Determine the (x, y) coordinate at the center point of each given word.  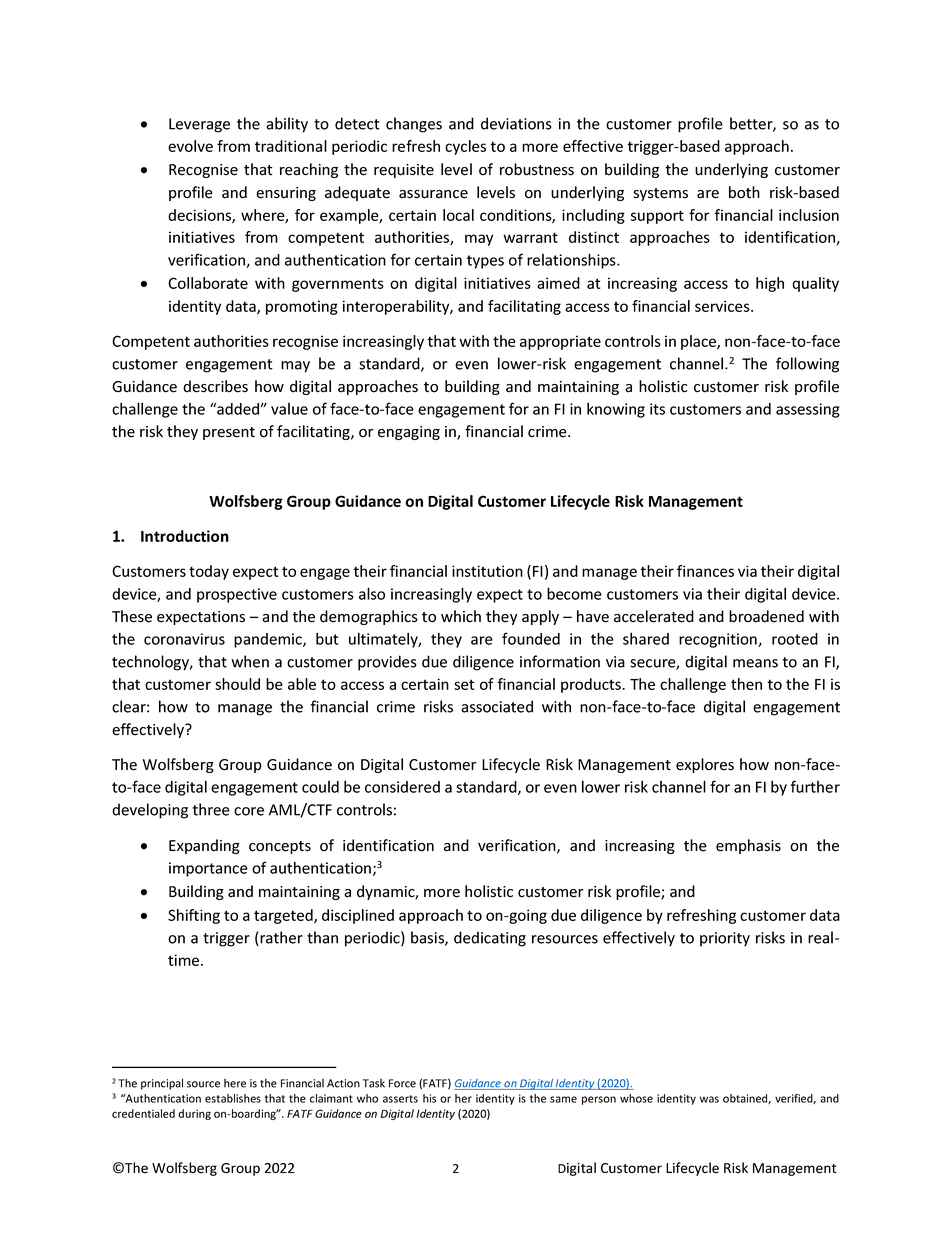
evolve (190, 146)
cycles (465, 147)
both (744, 192)
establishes (233, 1098)
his (429, 1098)
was (709, 1099)
